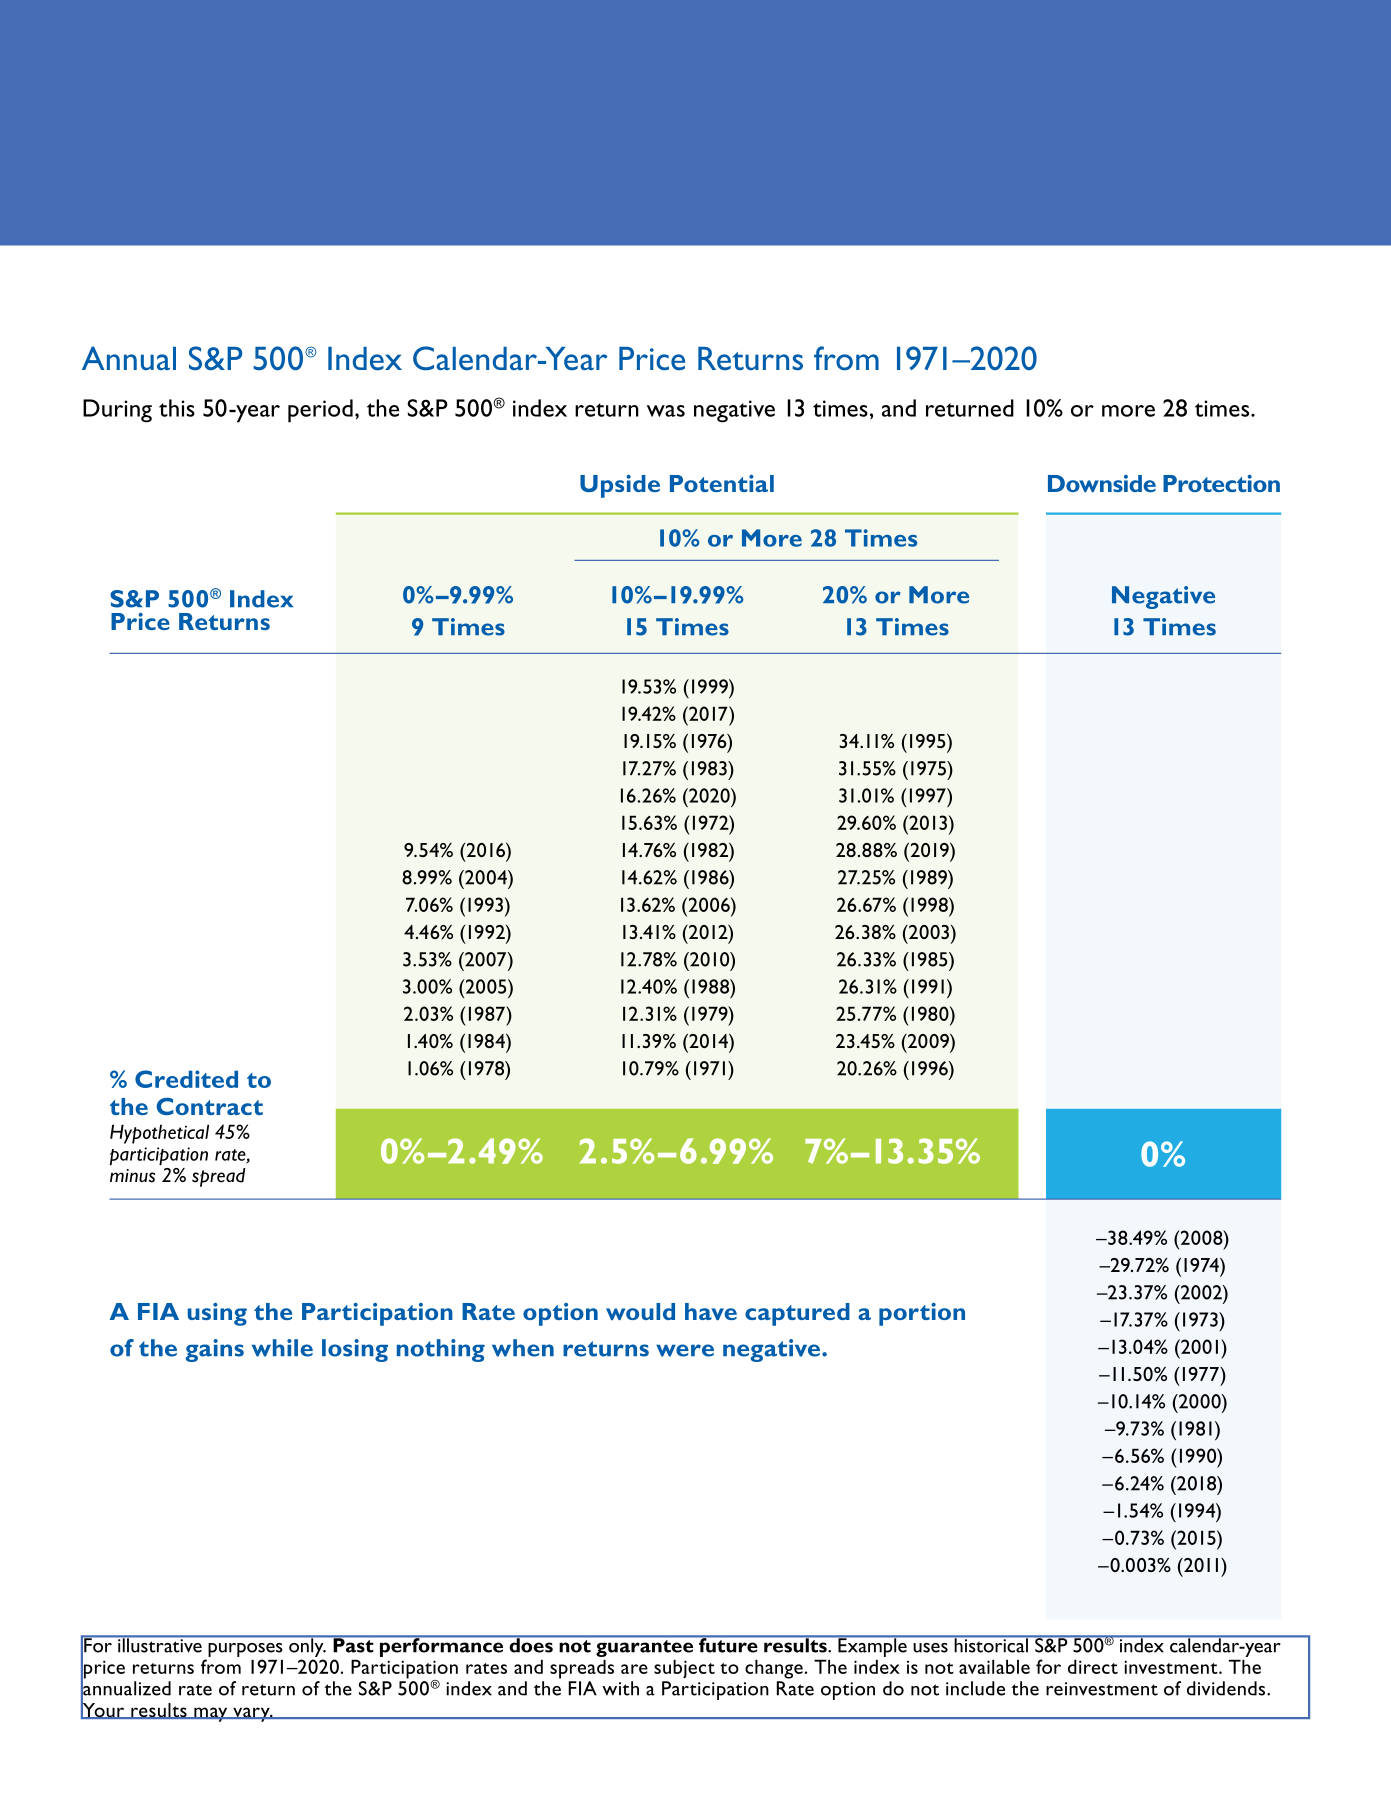 Image resolution: width=1391 pixels, height=1800 pixels. Describe the element at coordinates (186, 1079) in the screenshot. I see `Credited` at that location.
